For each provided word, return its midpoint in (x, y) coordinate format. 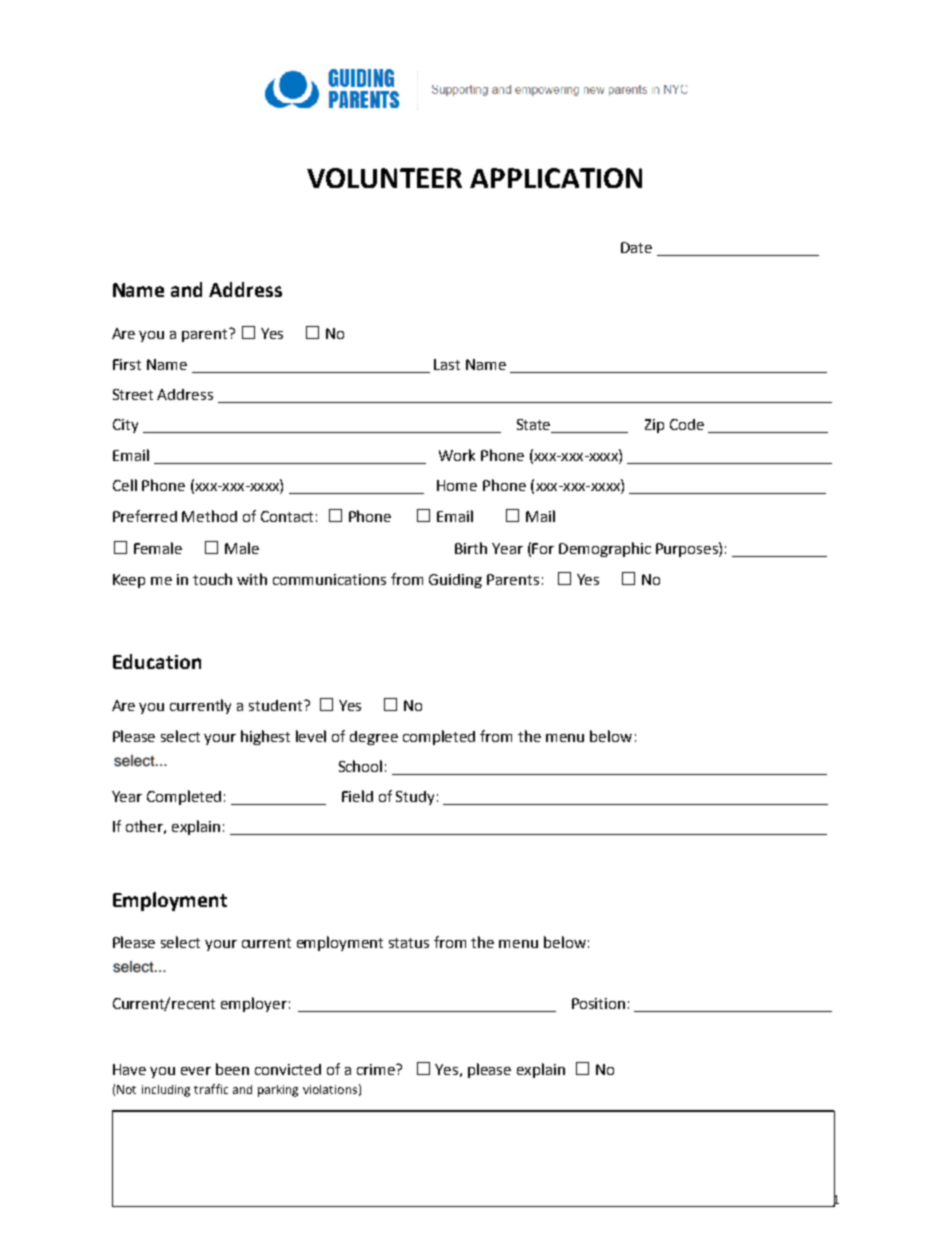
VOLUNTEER (384, 178)
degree (374, 738)
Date (636, 247)
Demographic (605, 549)
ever (196, 1071)
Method (209, 516)
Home (457, 485)
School (360, 766)
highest (265, 737)
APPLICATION (556, 178)
